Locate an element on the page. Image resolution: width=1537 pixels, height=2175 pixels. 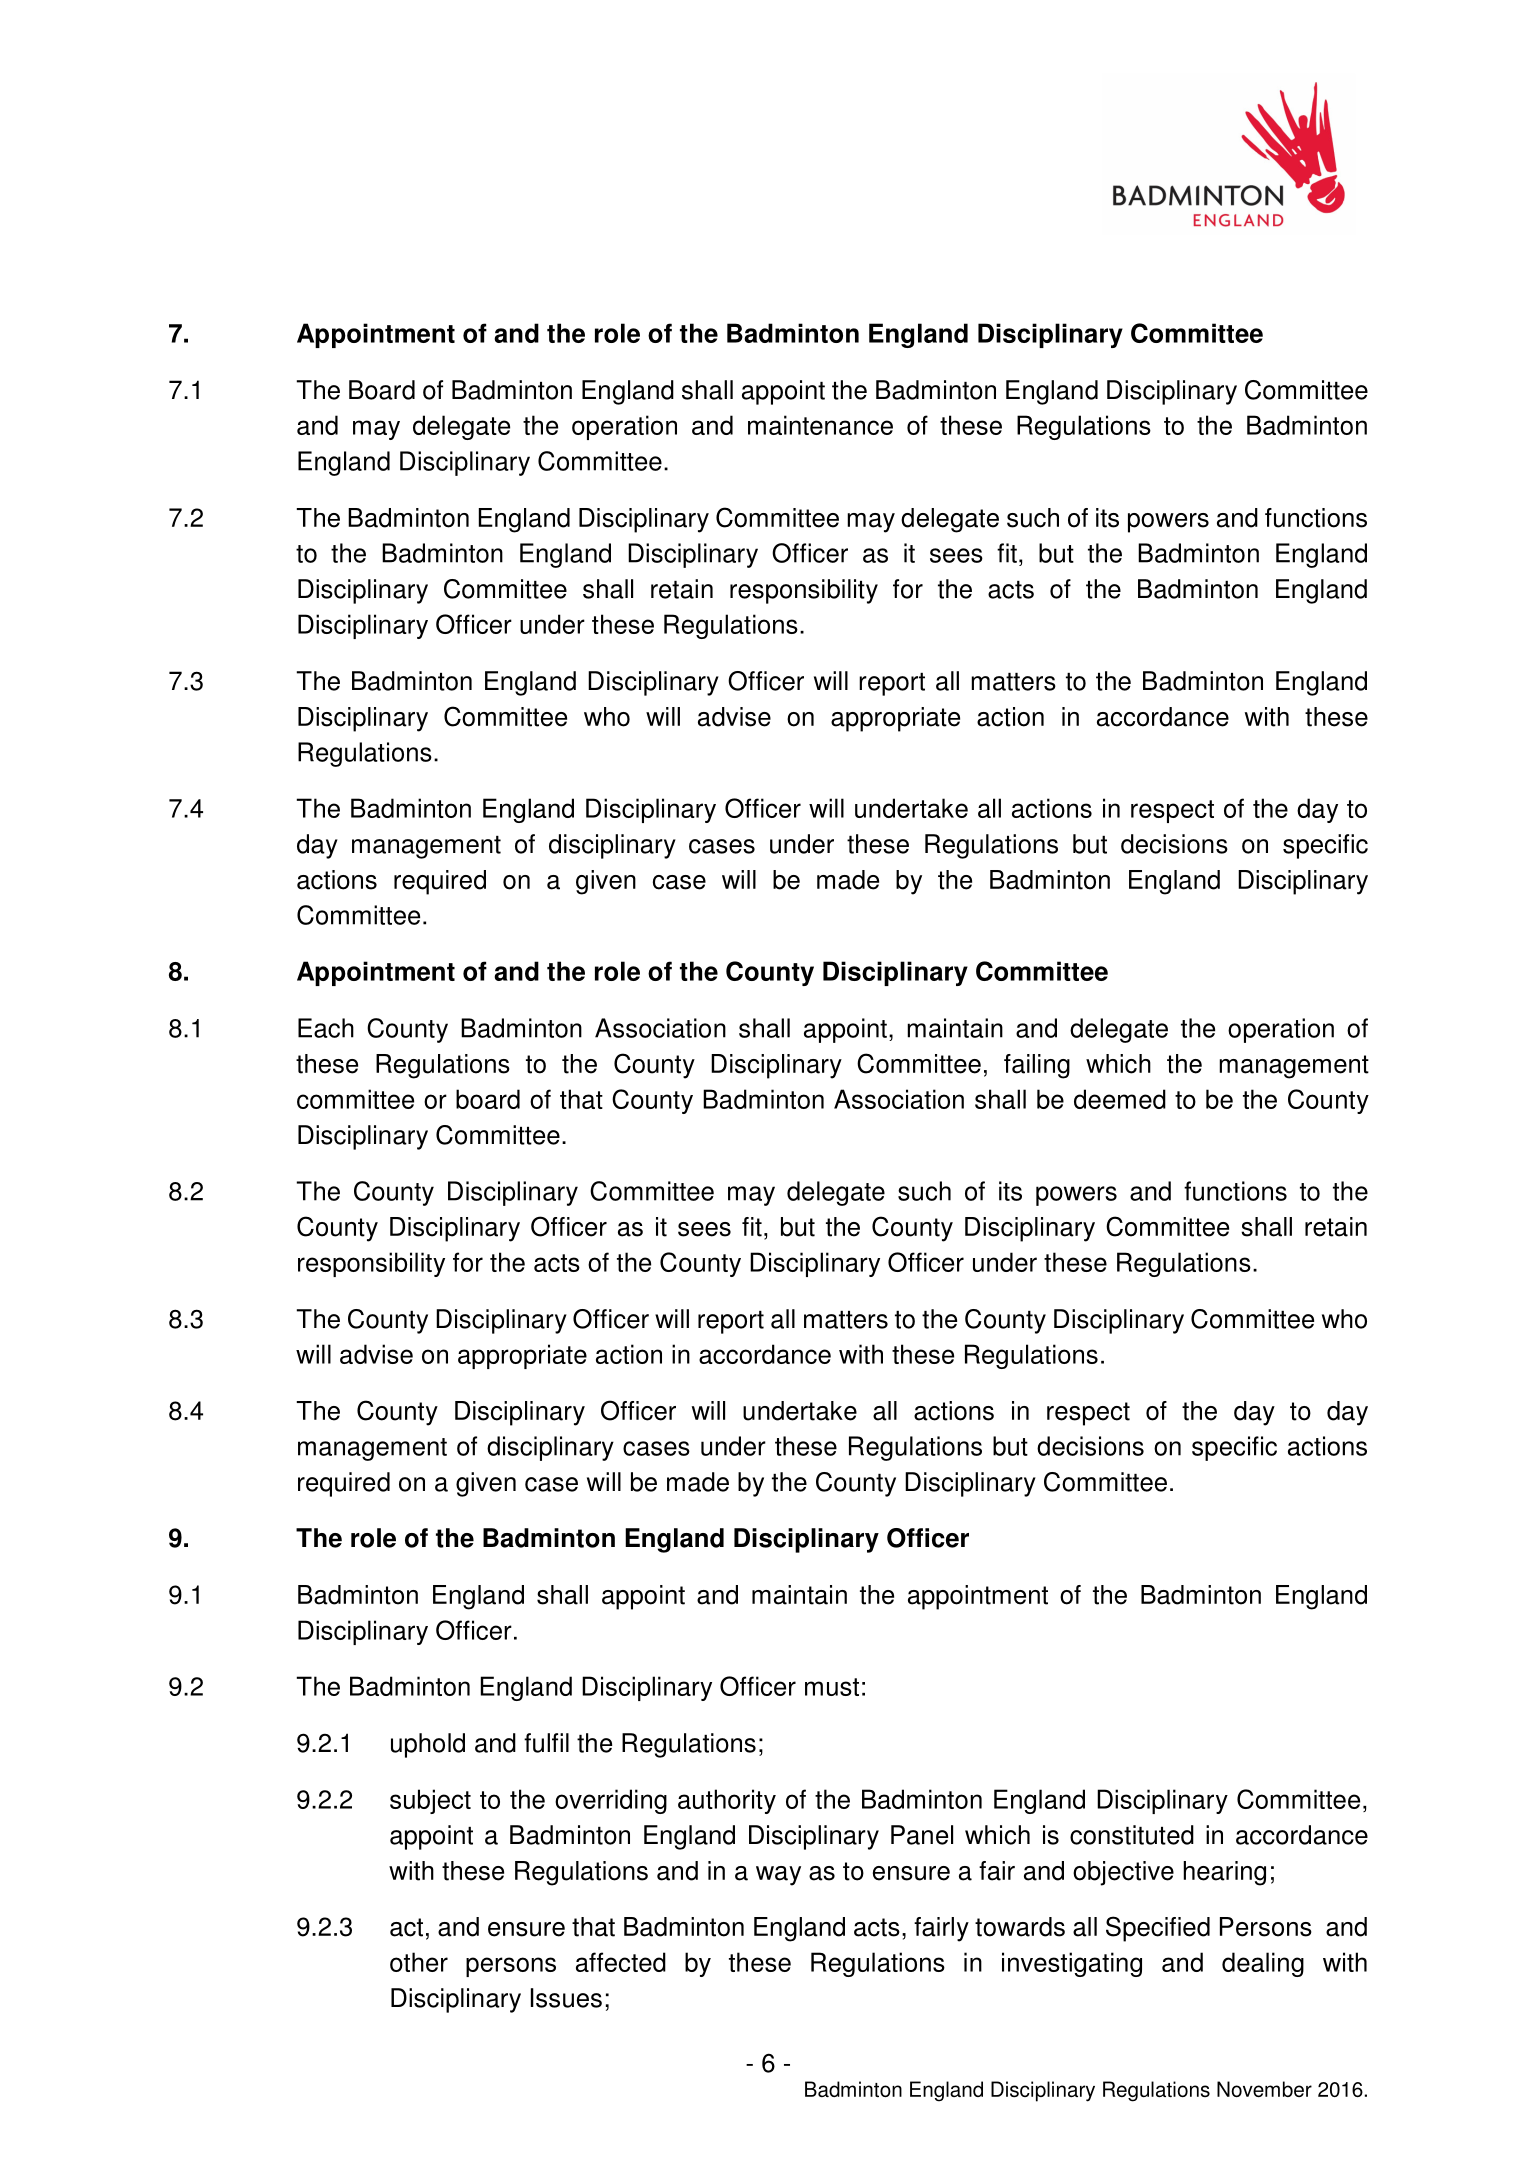
deemed is located at coordinates (1120, 1099).
